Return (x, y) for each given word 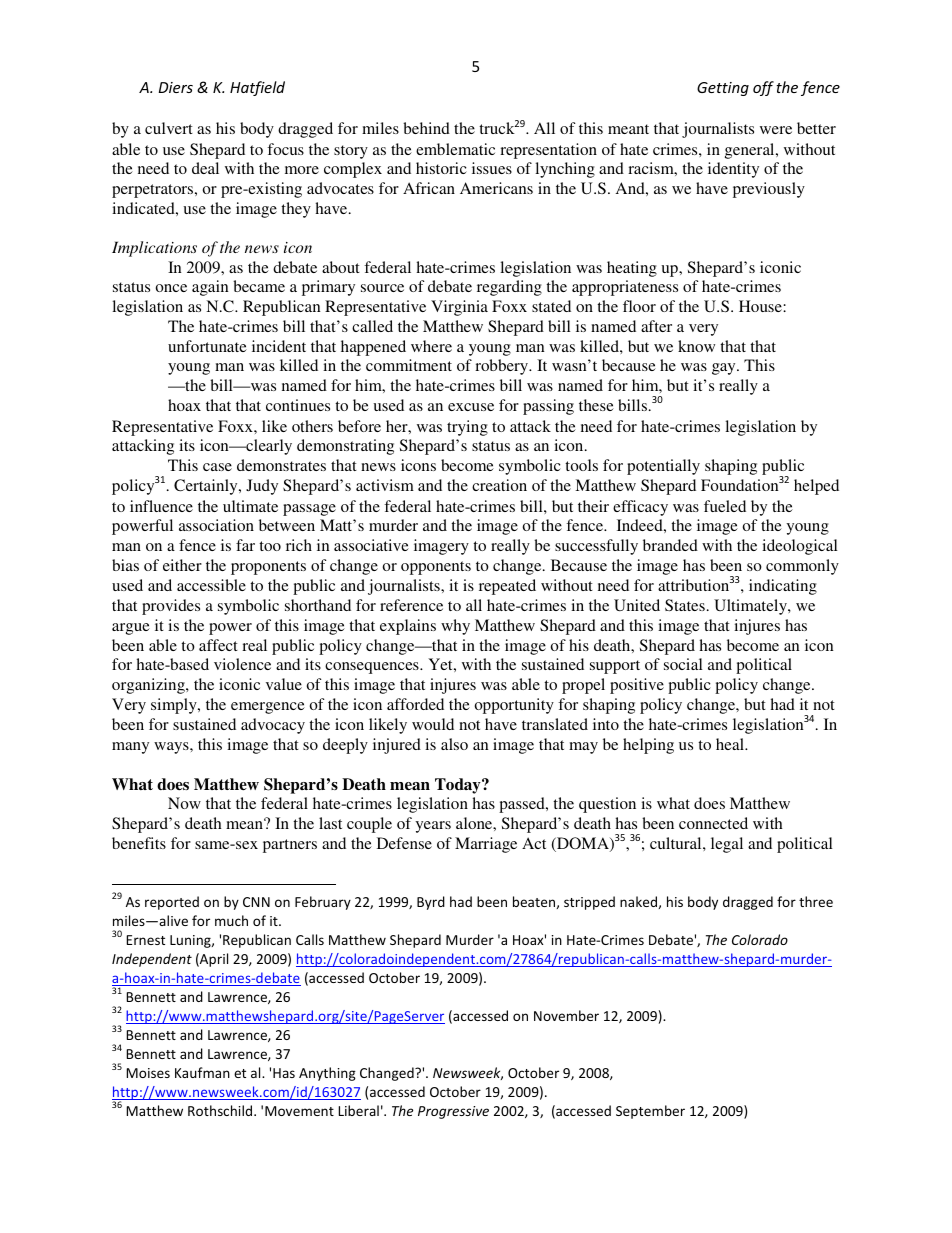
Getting (723, 89)
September (650, 1112)
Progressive (453, 1112)
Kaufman (202, 1072)
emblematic (455, 149)
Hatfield (257, 88)
